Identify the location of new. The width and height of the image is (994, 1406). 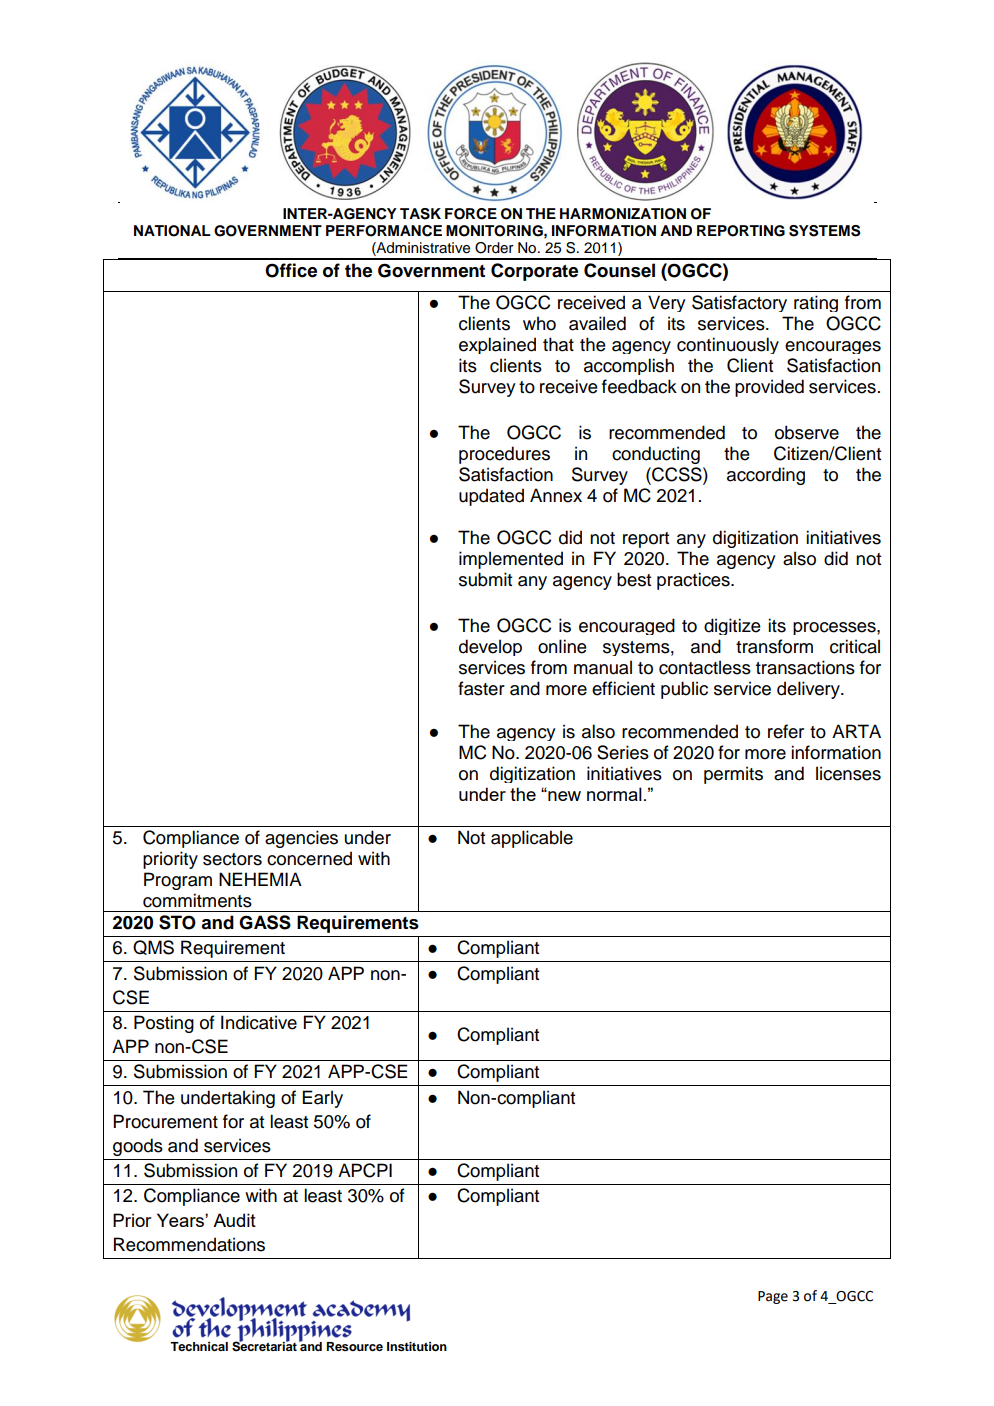
(563, 795).
